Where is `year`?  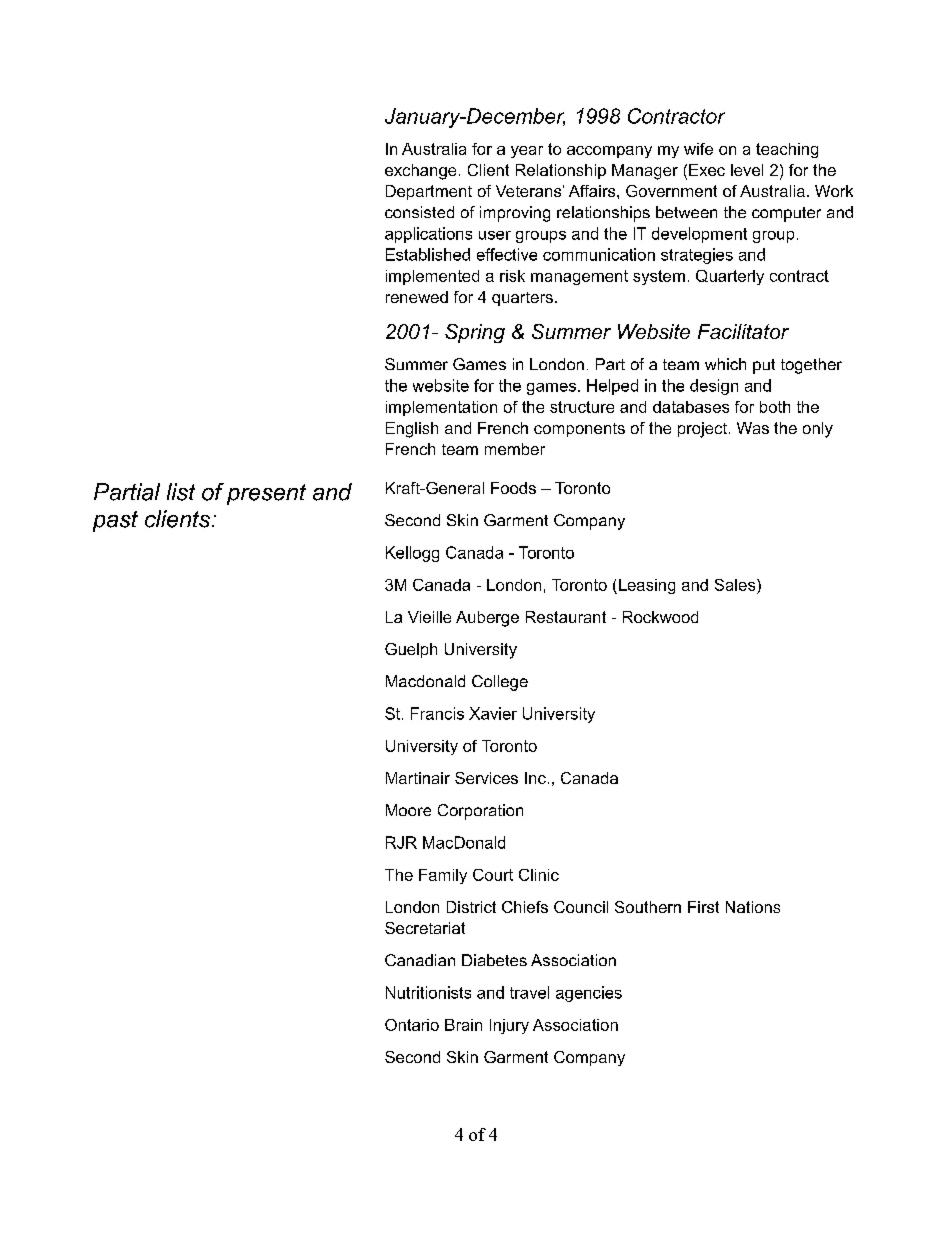
year is located at coordinates (527, 152).
